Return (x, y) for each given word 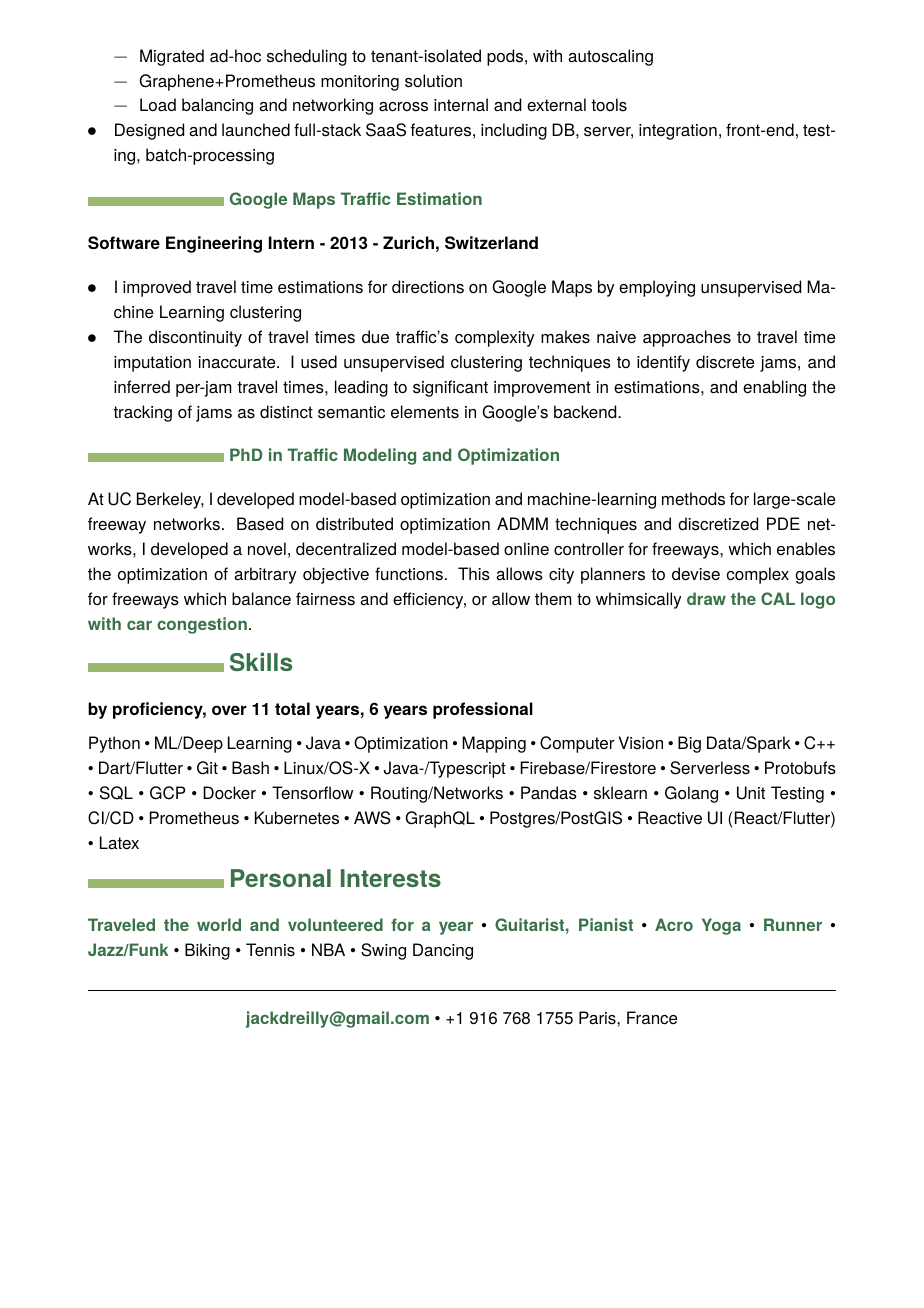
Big (689, 744)
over (229, 710)
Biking (207, 951)
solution (433, 81)
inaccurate (238, 362)
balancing (217, 106)
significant (450, 388)
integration (678, 132)
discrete (725, 362)
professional (483, 710)
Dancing (443, 951)
